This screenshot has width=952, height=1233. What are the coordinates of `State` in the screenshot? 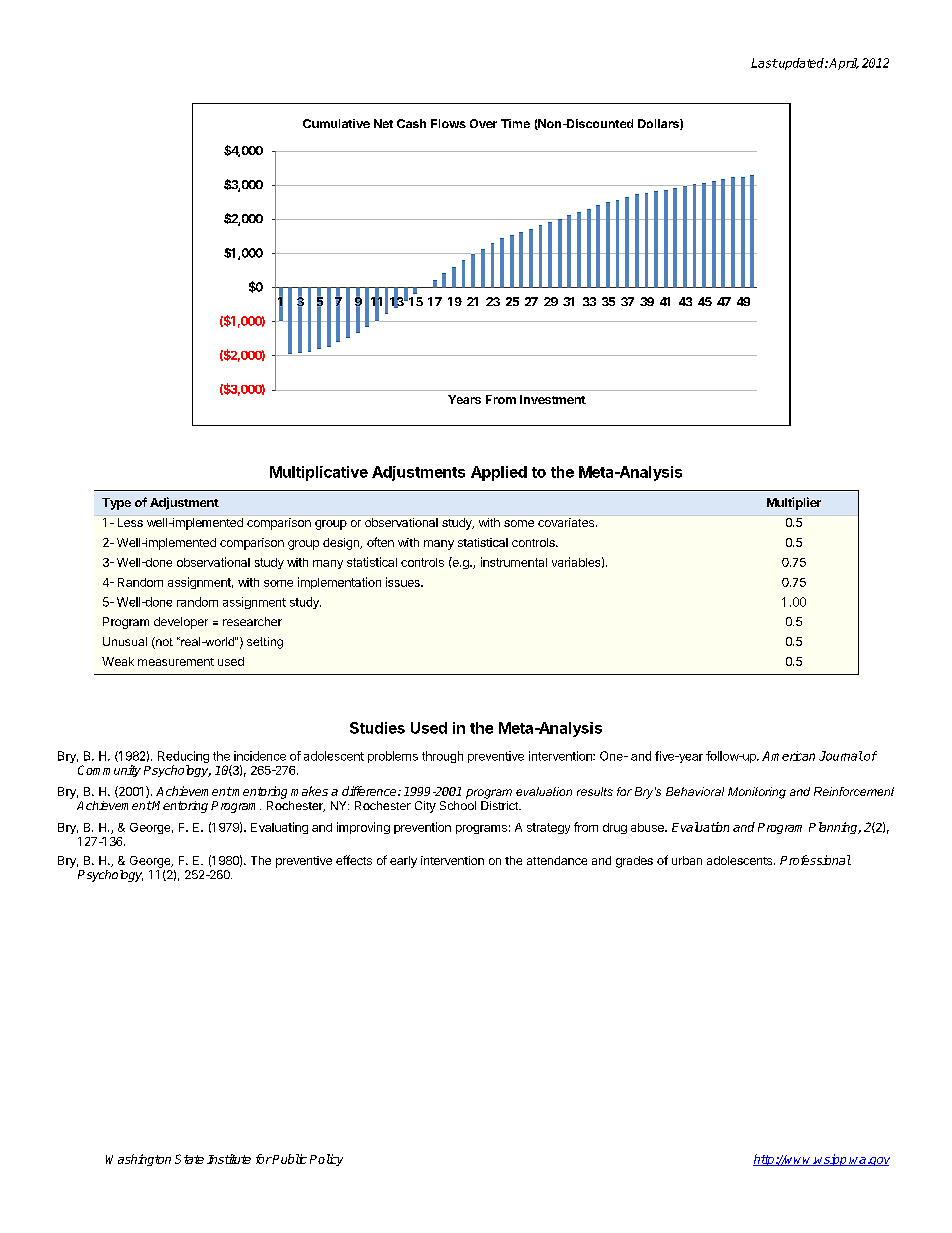 It's located at (189, 1159).
